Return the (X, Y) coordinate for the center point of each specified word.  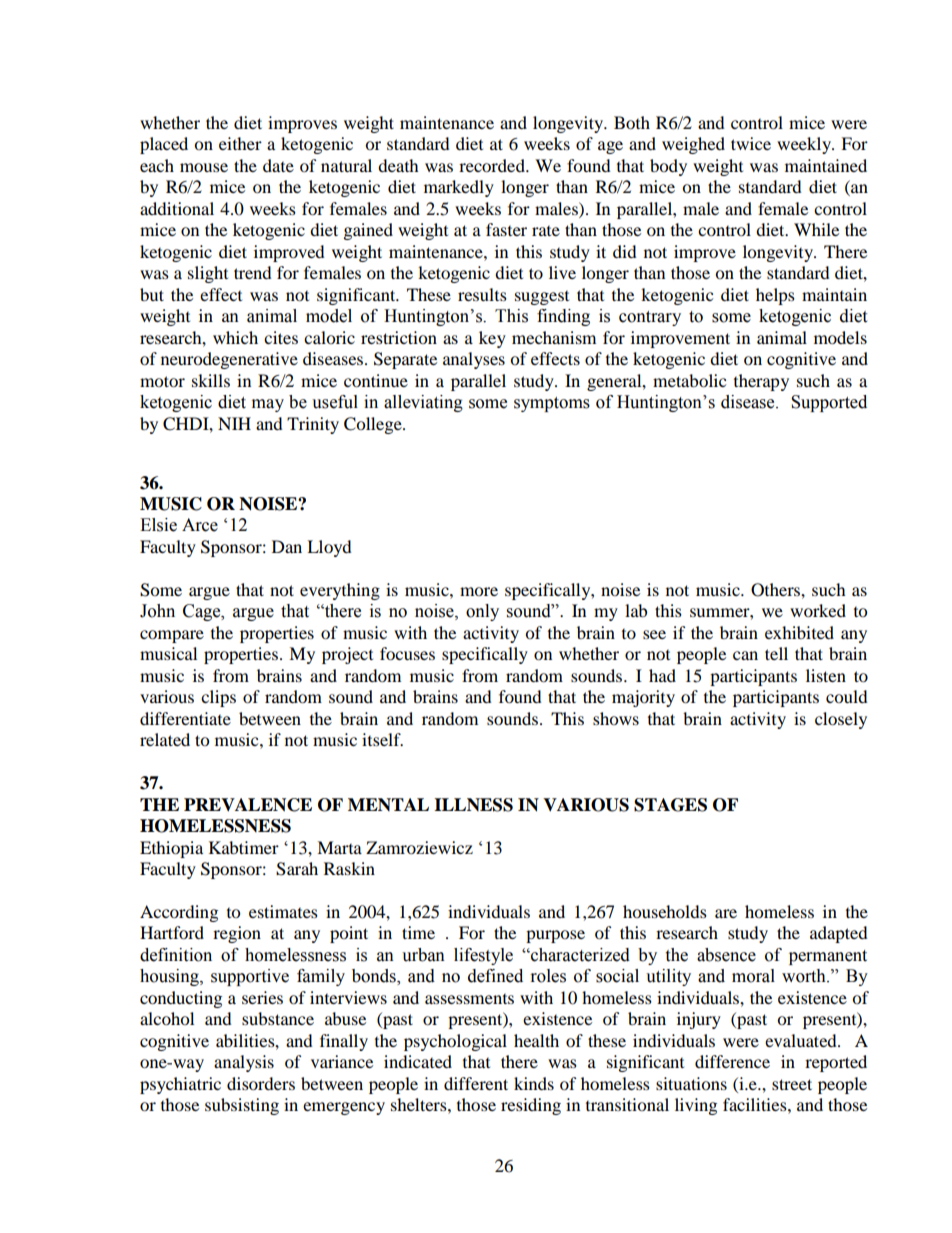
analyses (474, 360)
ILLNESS (473, 805)
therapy (761, 382)
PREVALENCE (248, 805)
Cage (203, 612)
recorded (493, 165)
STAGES (670, 805)
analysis (244, 1063)
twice (751, 143)
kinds (534, 1083)
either (240, 143)
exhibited (799, 632)
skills (211, 380)
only (482, 612)
